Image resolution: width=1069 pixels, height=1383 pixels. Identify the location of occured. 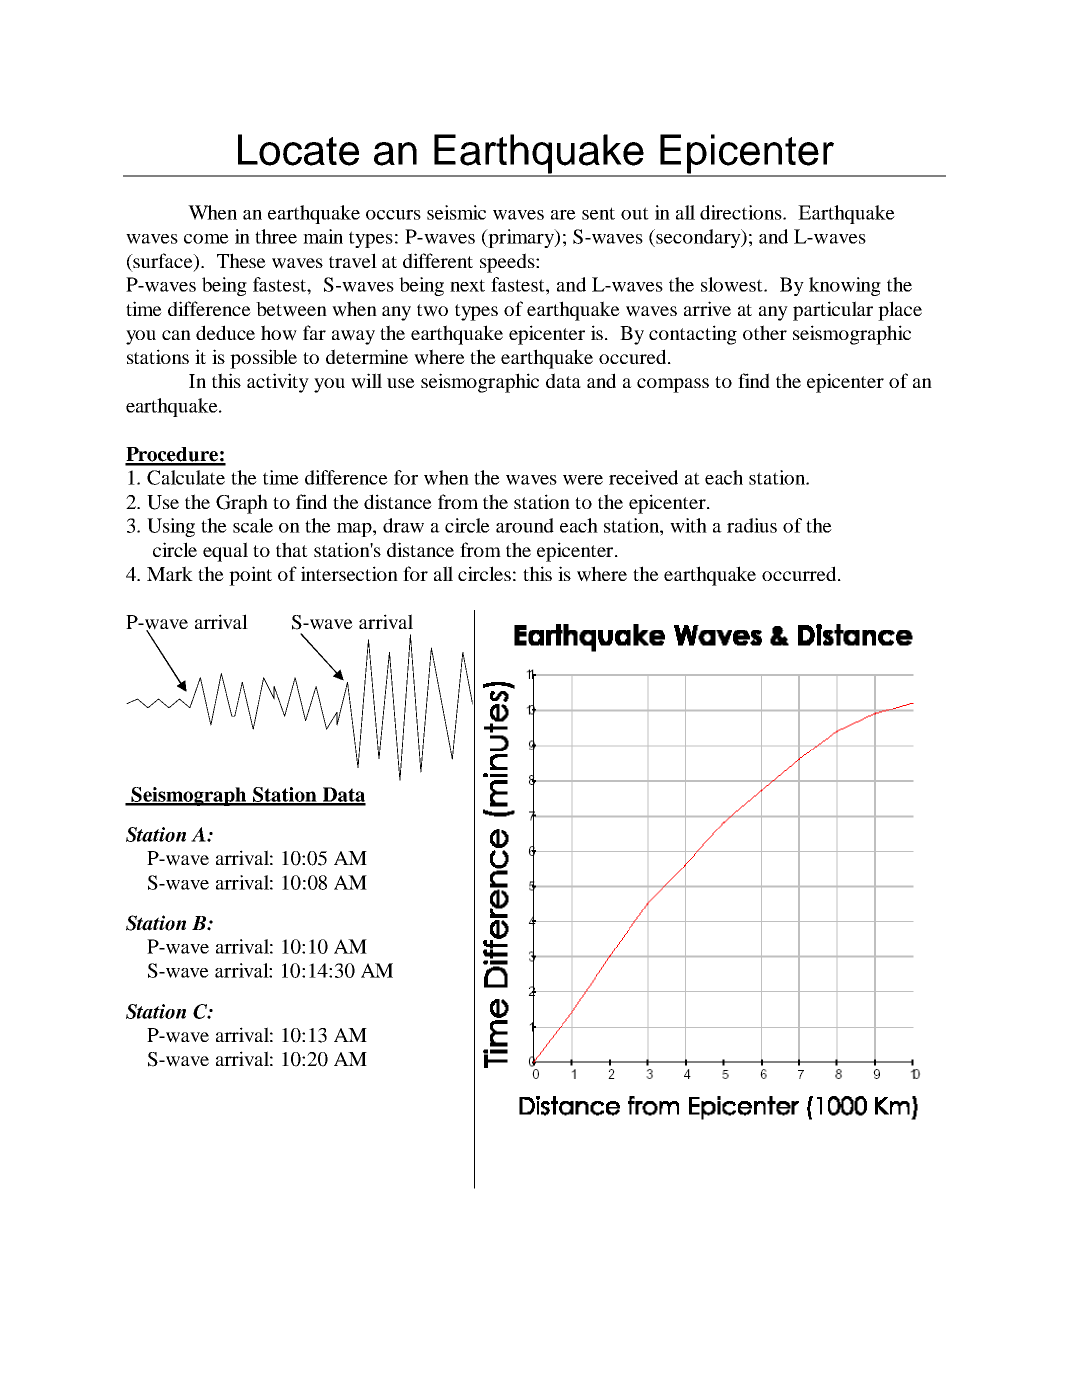
(634, 356).
